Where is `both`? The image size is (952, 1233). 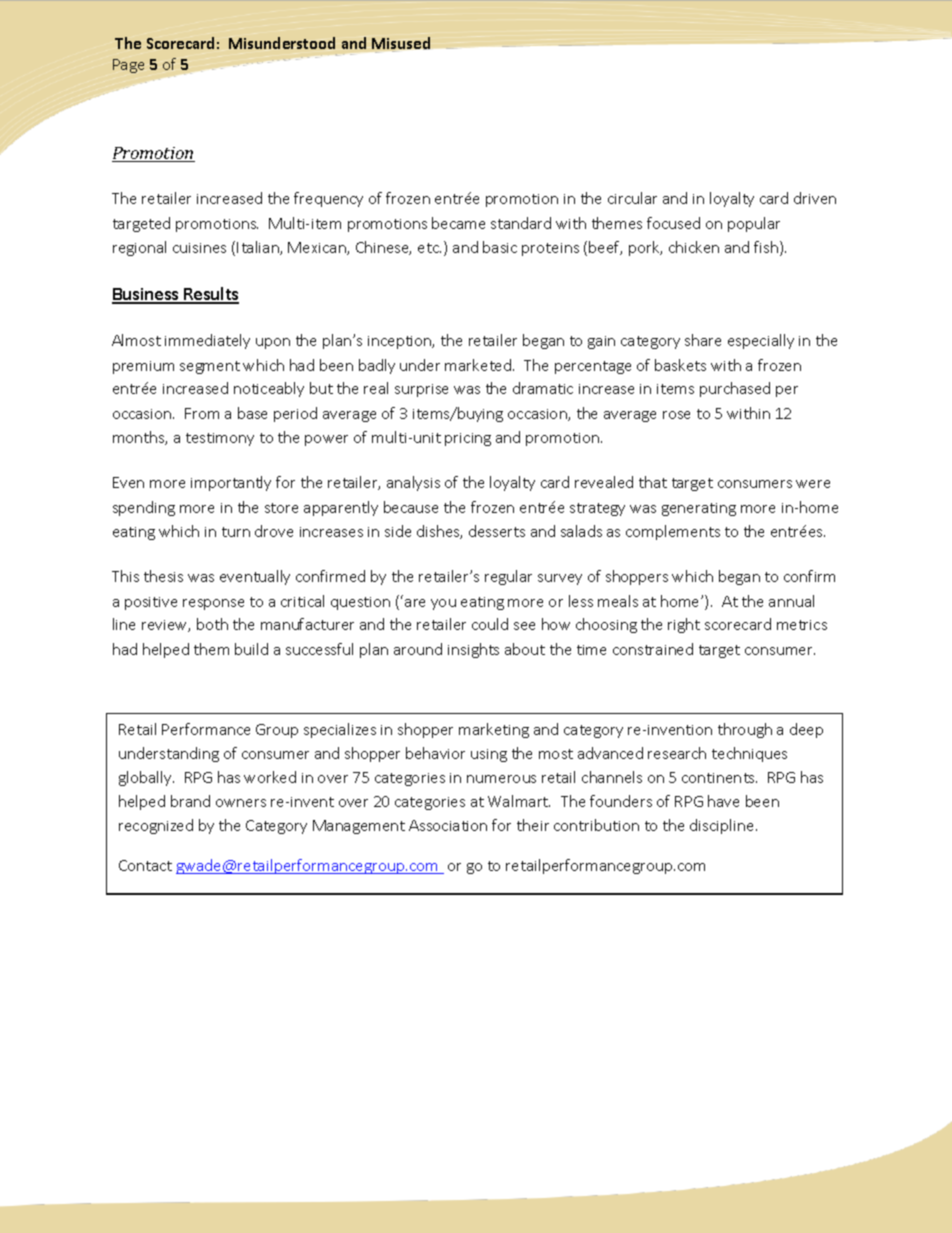
both is located at coordinates (212, 624).
